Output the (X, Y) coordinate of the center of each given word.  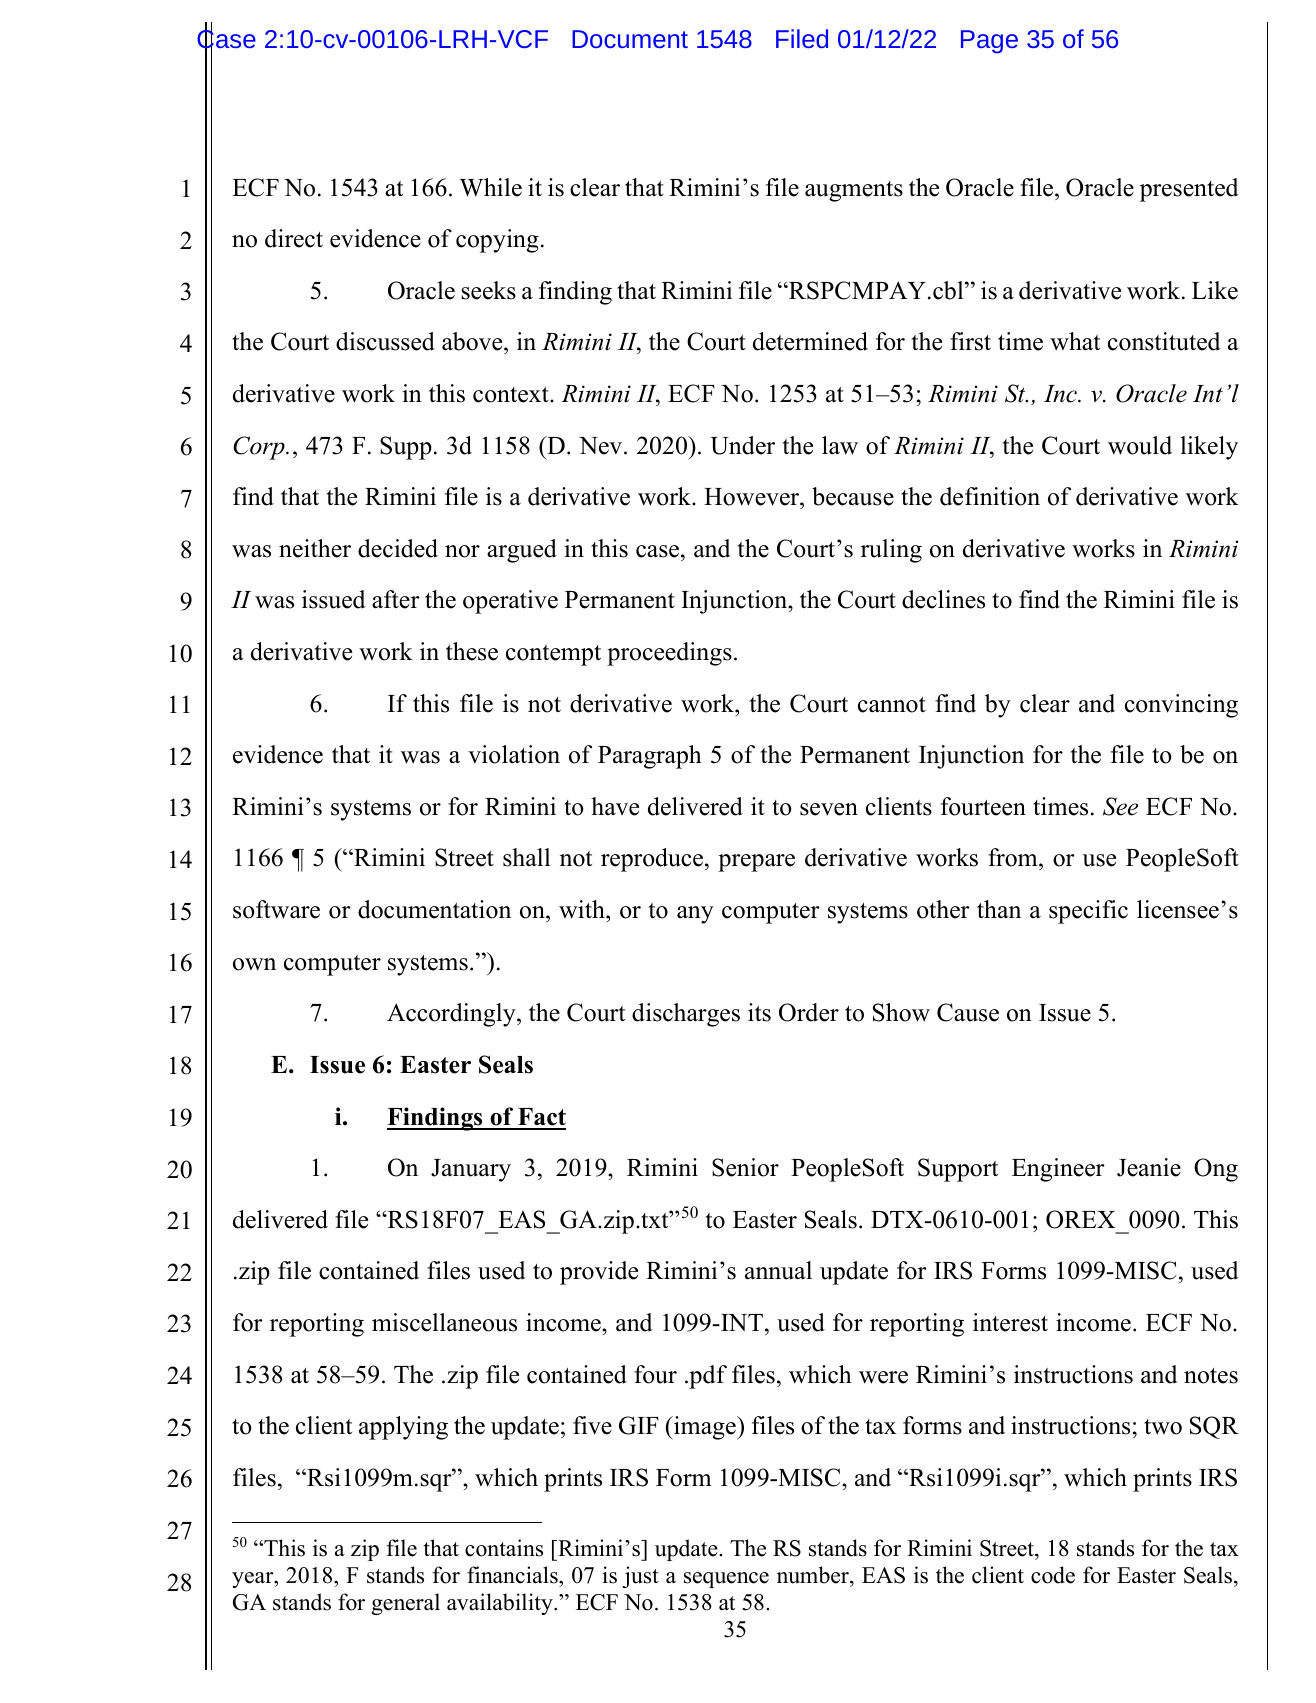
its (759, 1012)
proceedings (669, 654)
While (491, 187)
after (396, 599)
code (1053, 1575)
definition (990, 496)
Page (989, 42)
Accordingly (452, 1015)
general (406, 1604)
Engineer (1058, 1170)
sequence (726, 1580)
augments (854, 191)
